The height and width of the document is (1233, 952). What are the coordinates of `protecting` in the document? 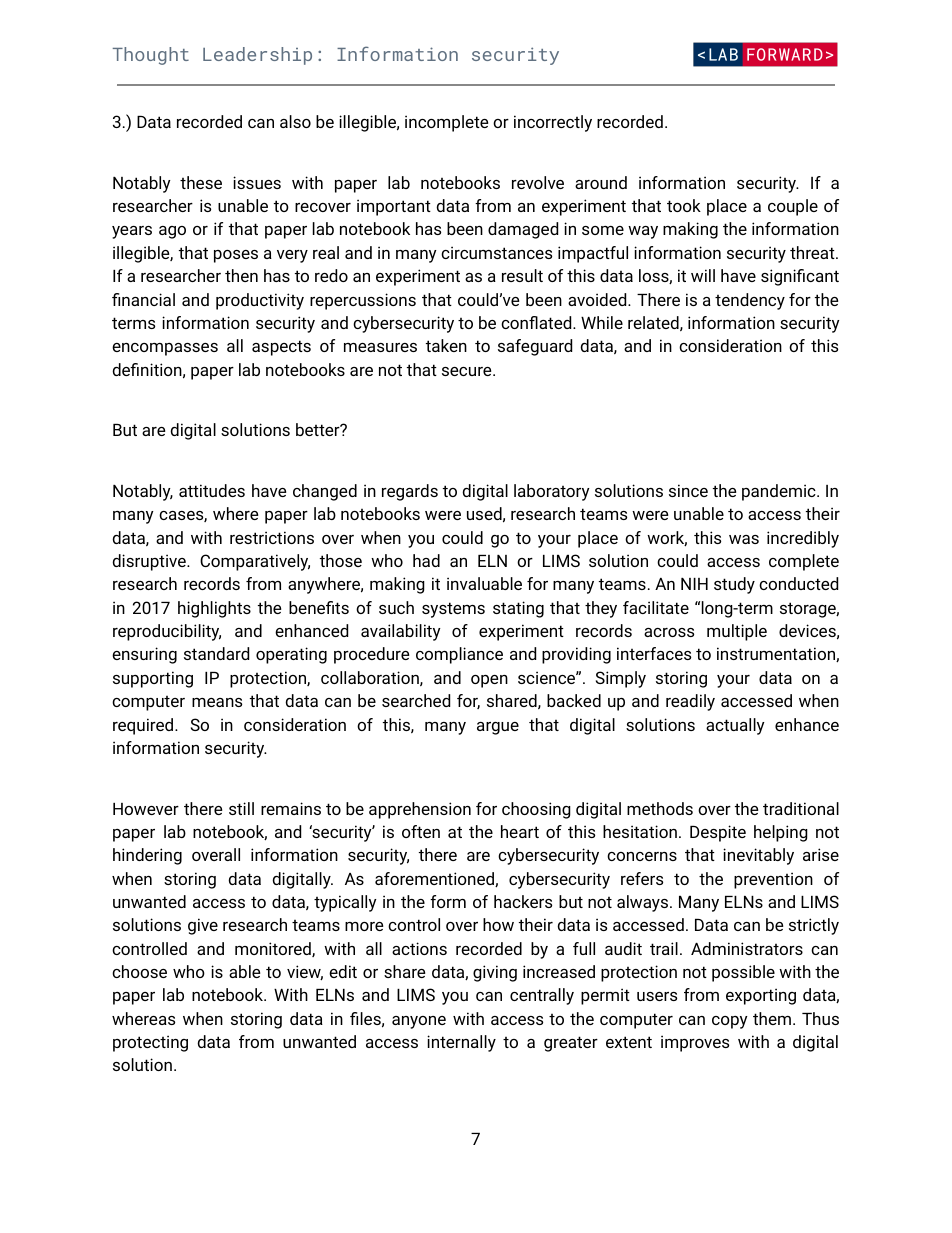 It's located at (150, 1043).
